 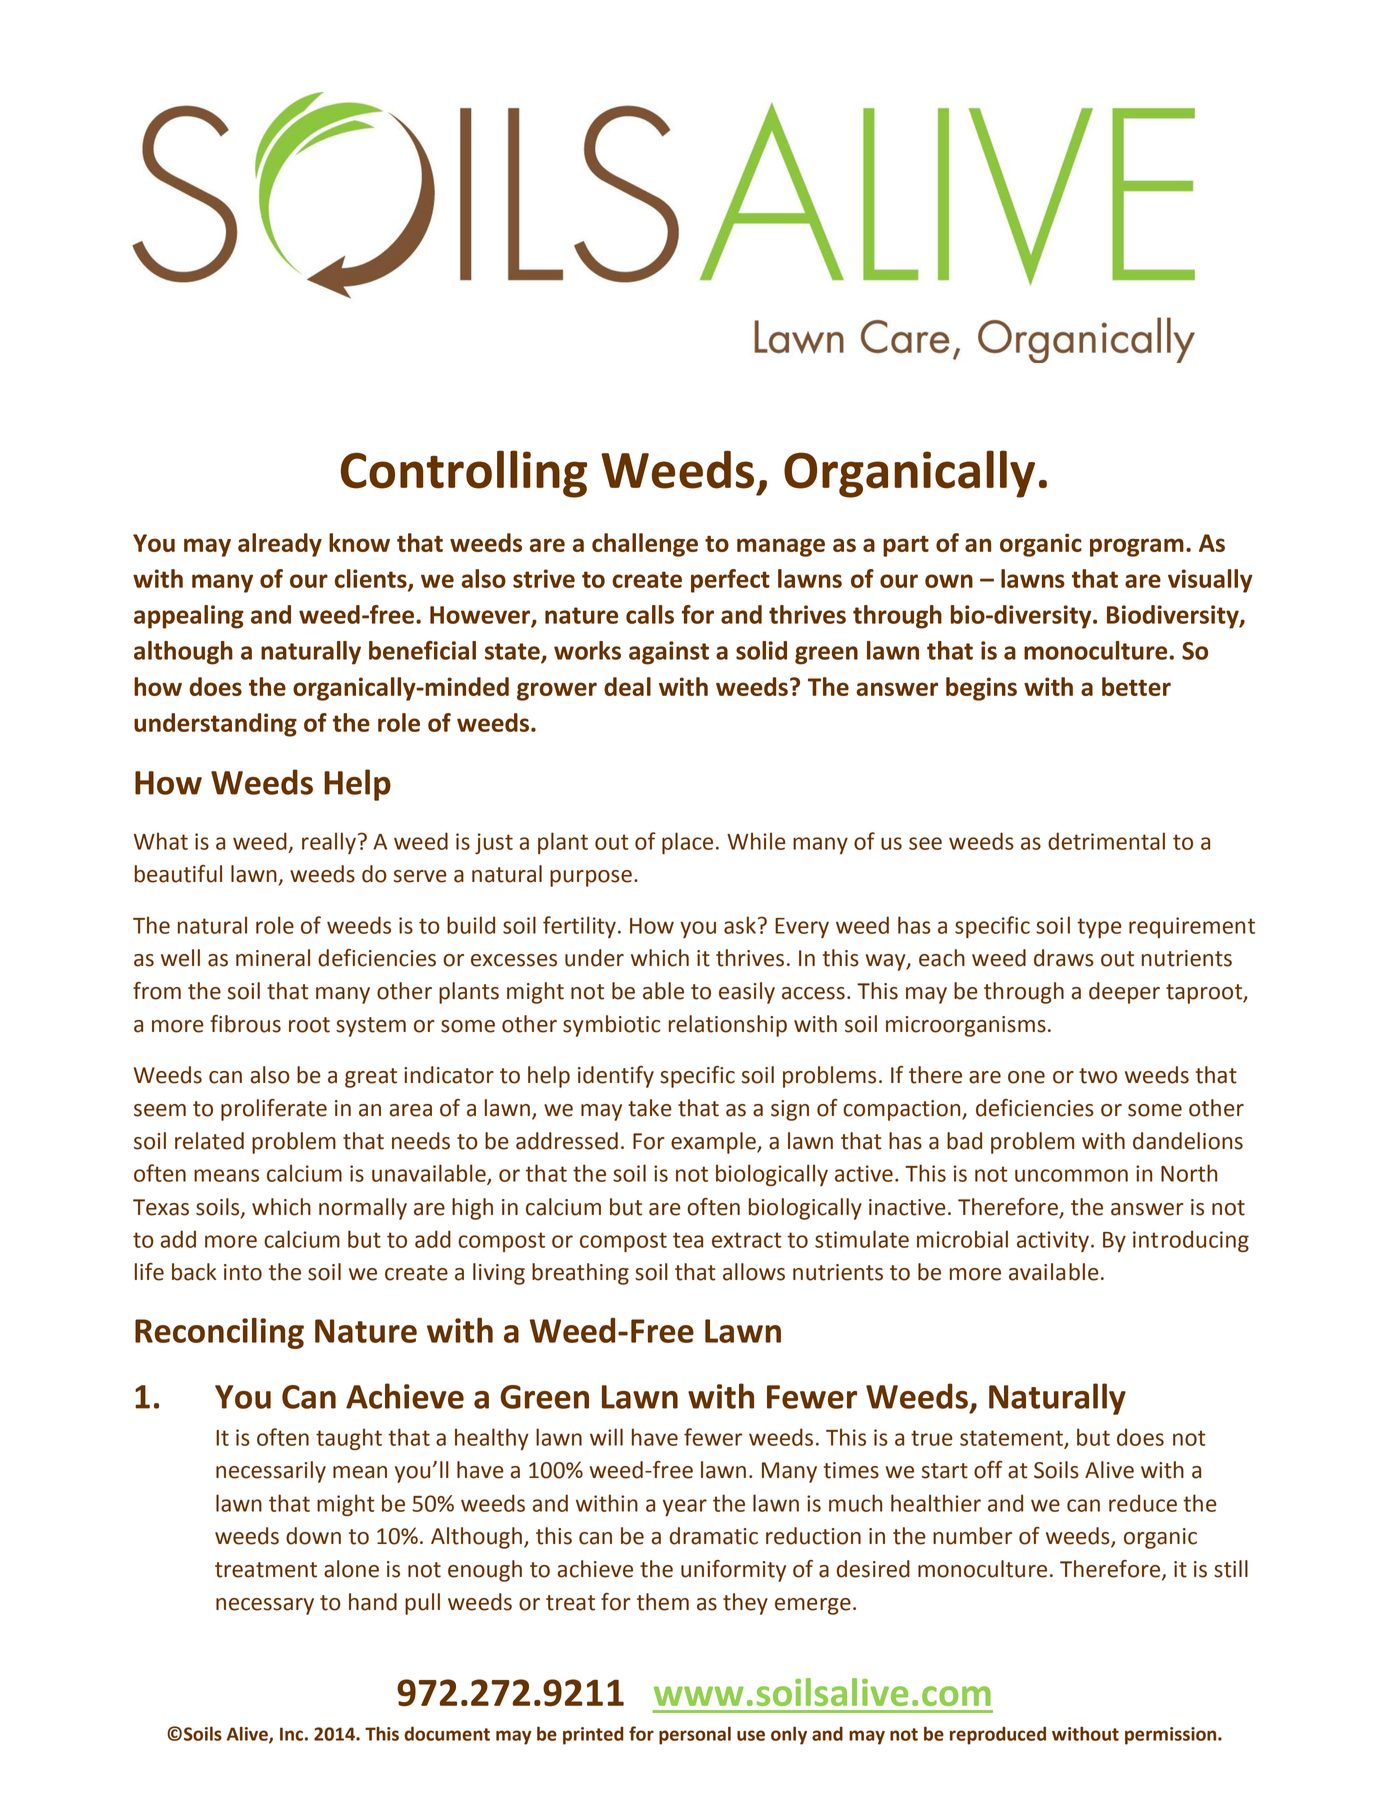 I want to click on really, so click(x=329, y=843).
